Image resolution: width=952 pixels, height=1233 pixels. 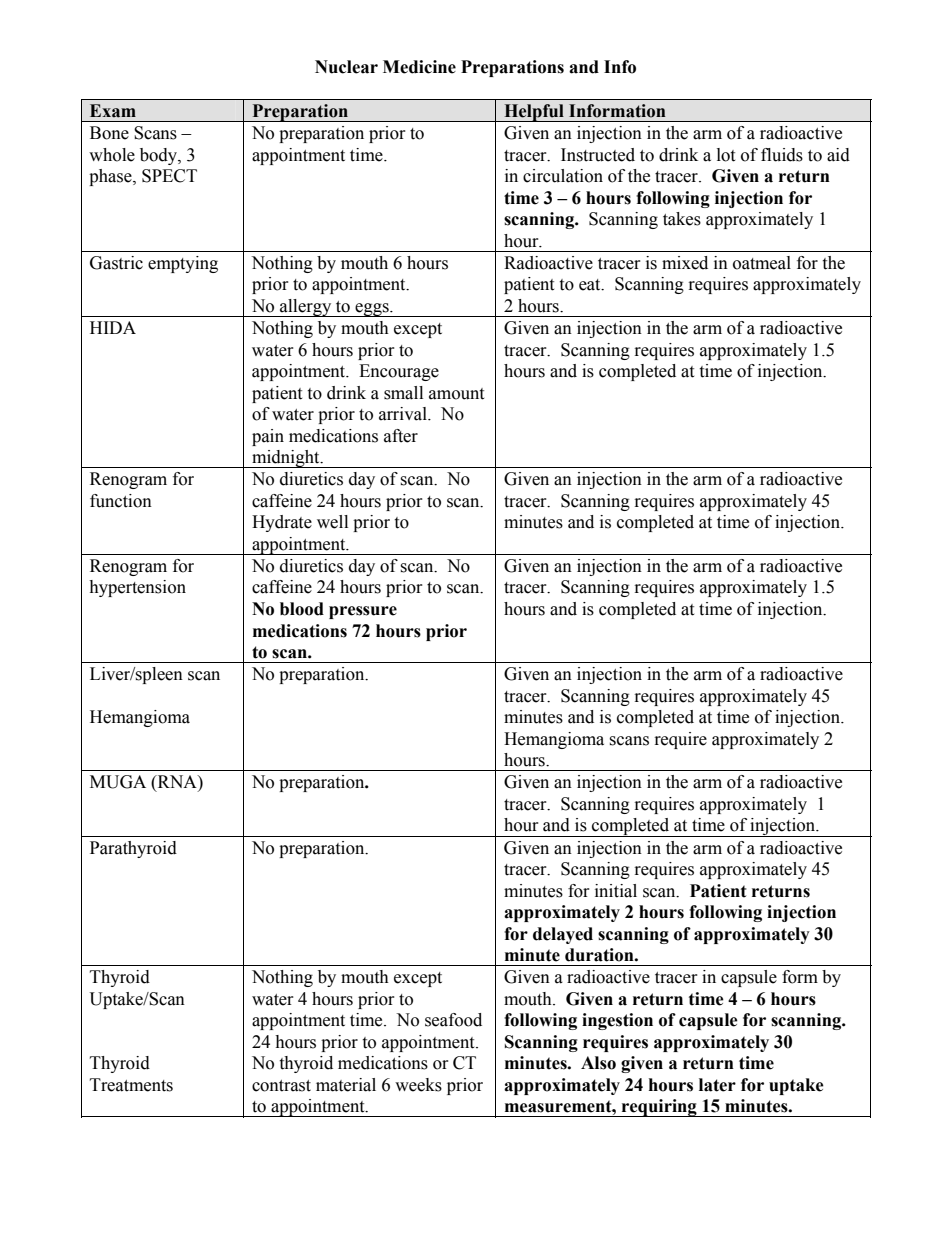 What do you see at coordinates (563, 935) in the screenshot?
I see `delayed` at bounding box center [563, 935].
